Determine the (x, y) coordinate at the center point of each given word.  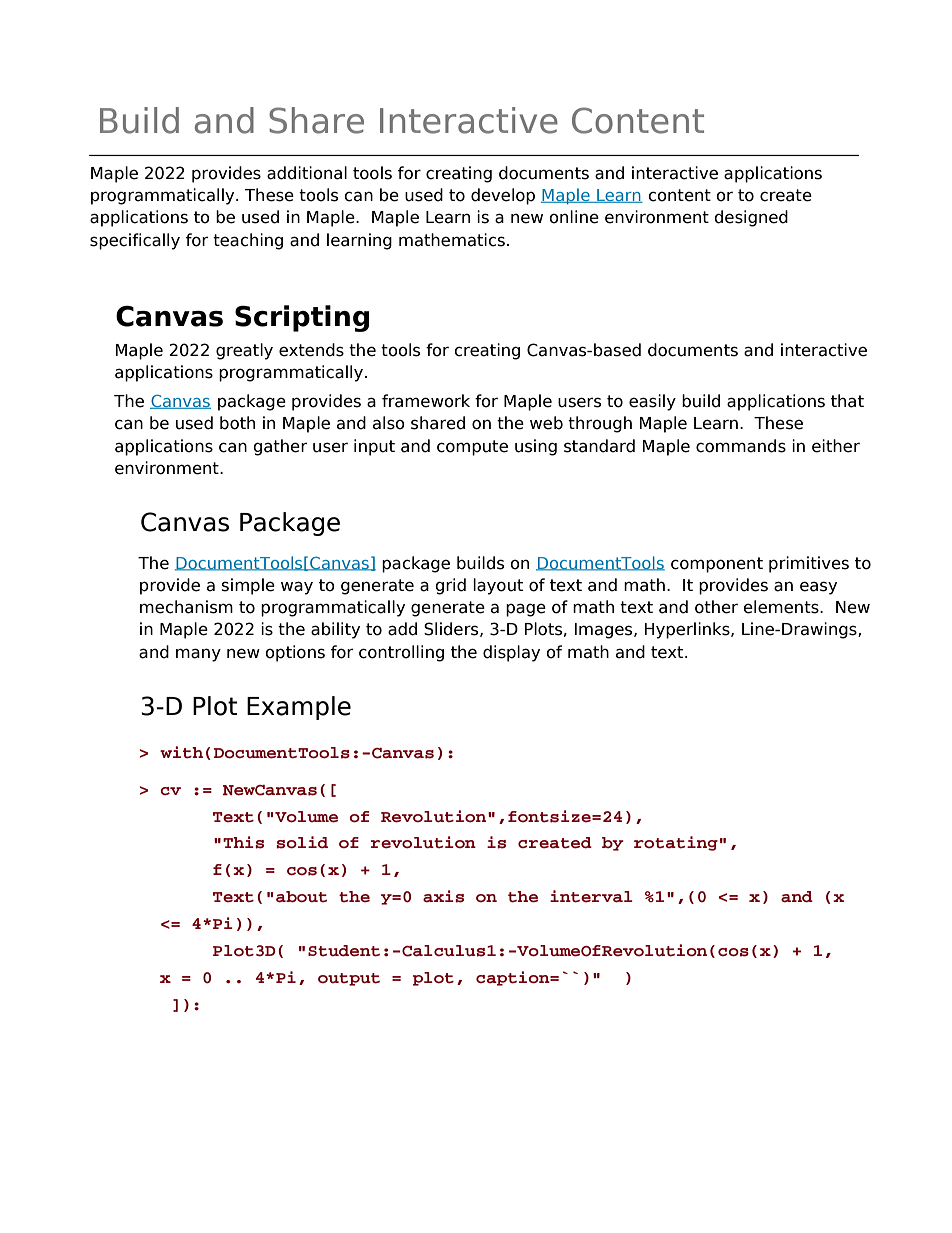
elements (782, 607)
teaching (248, 241)
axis (443, 896)
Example (299, 708)
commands (741, 446)
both (237, 423)
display (511, 653)
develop (503, 196)
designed (751, 218)
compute (472, 448)
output (349, 979)
